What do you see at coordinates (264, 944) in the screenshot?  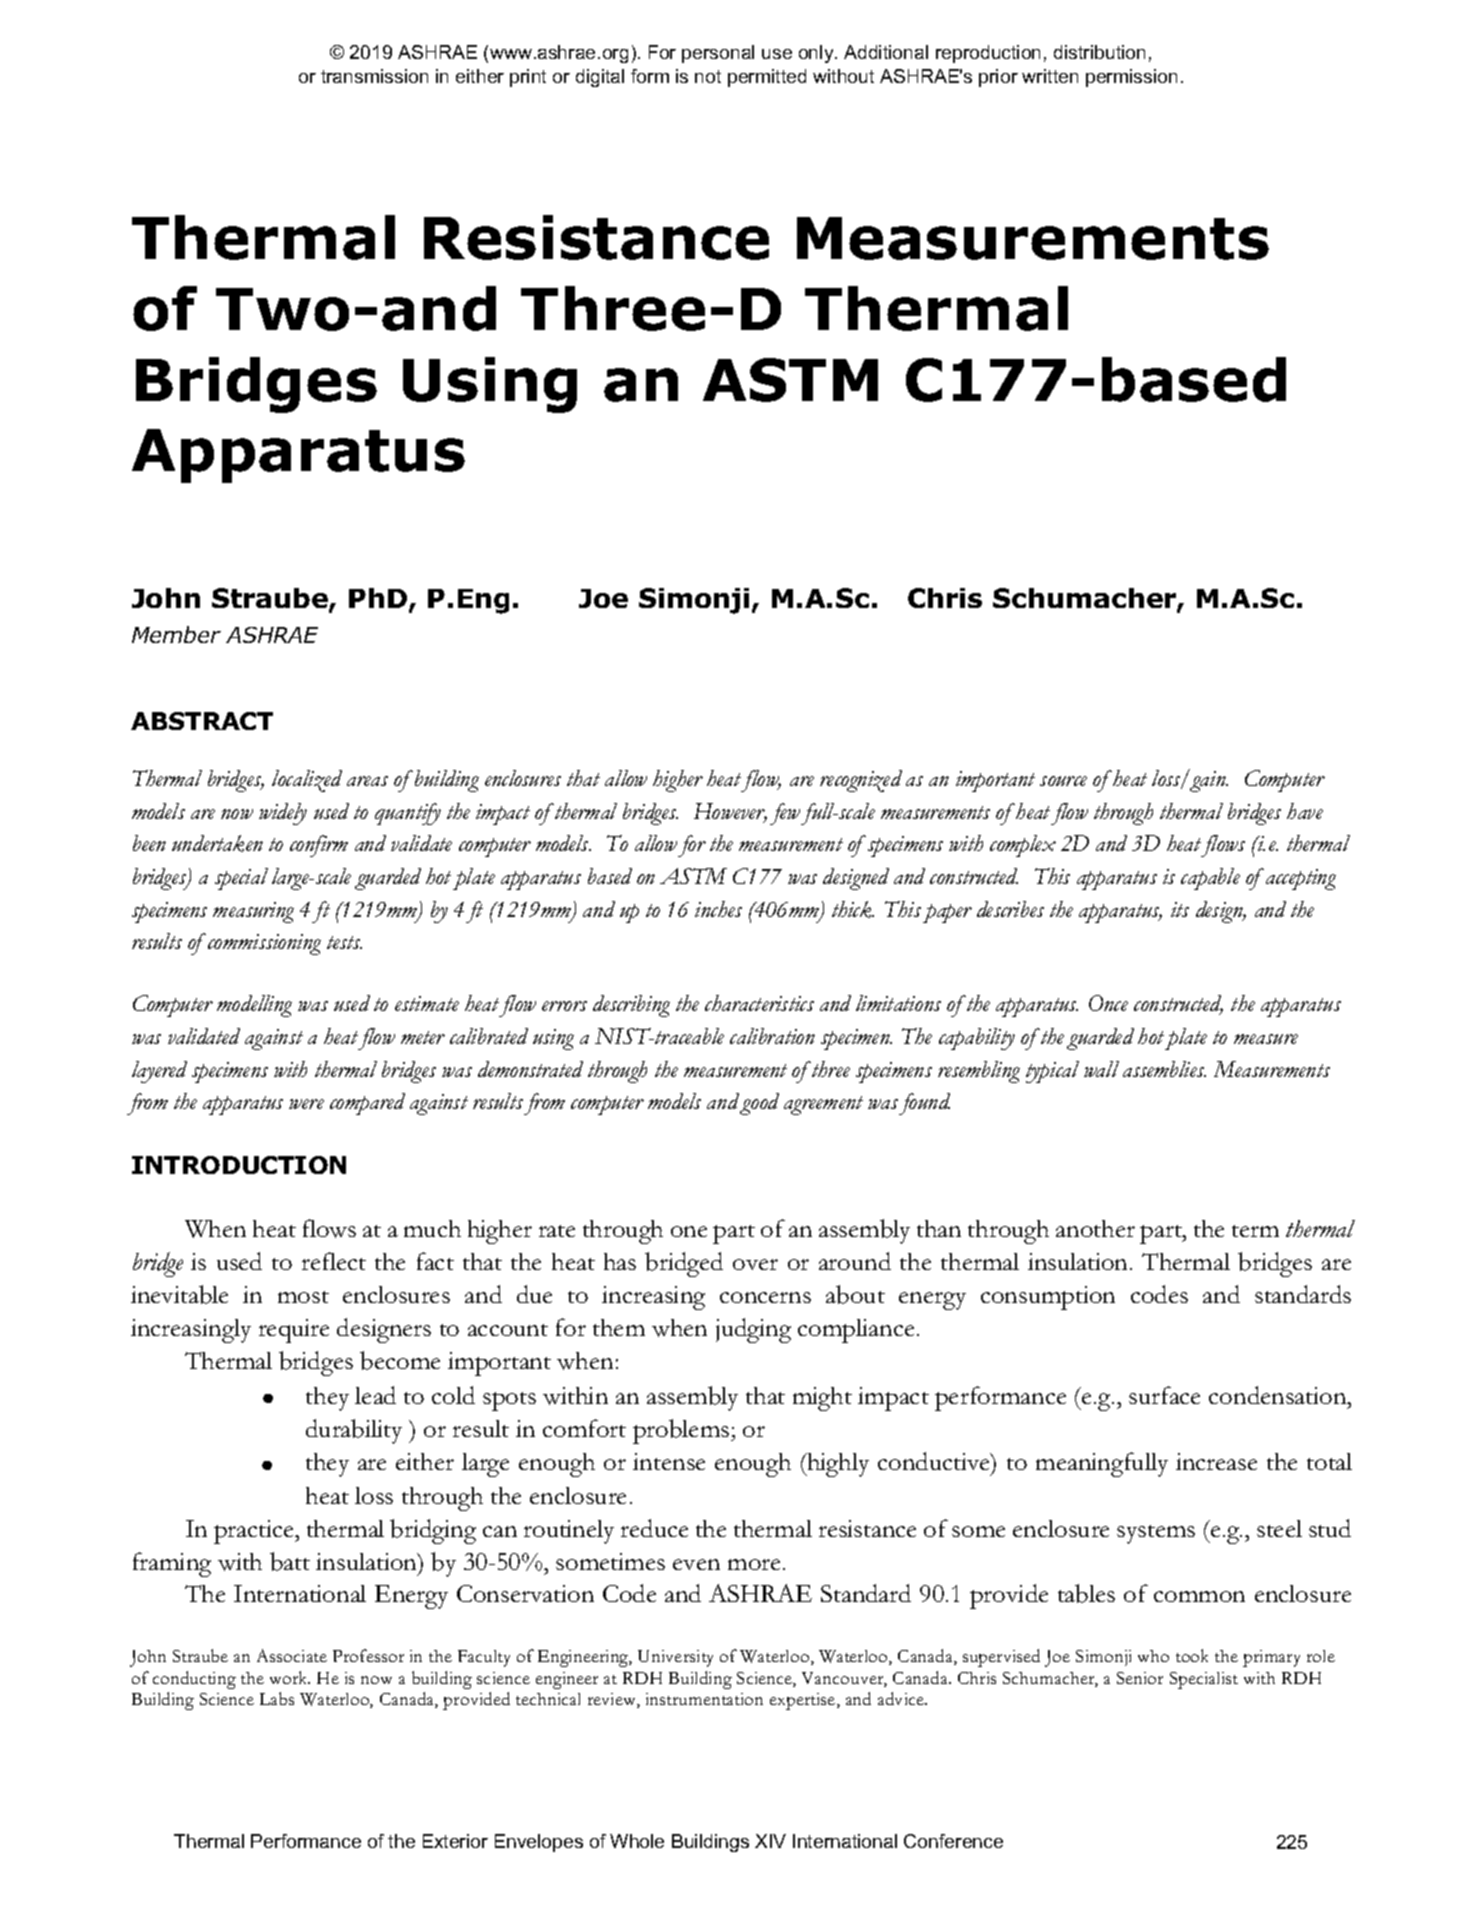 I see `commissioning` at bounding box center [264, 944].
